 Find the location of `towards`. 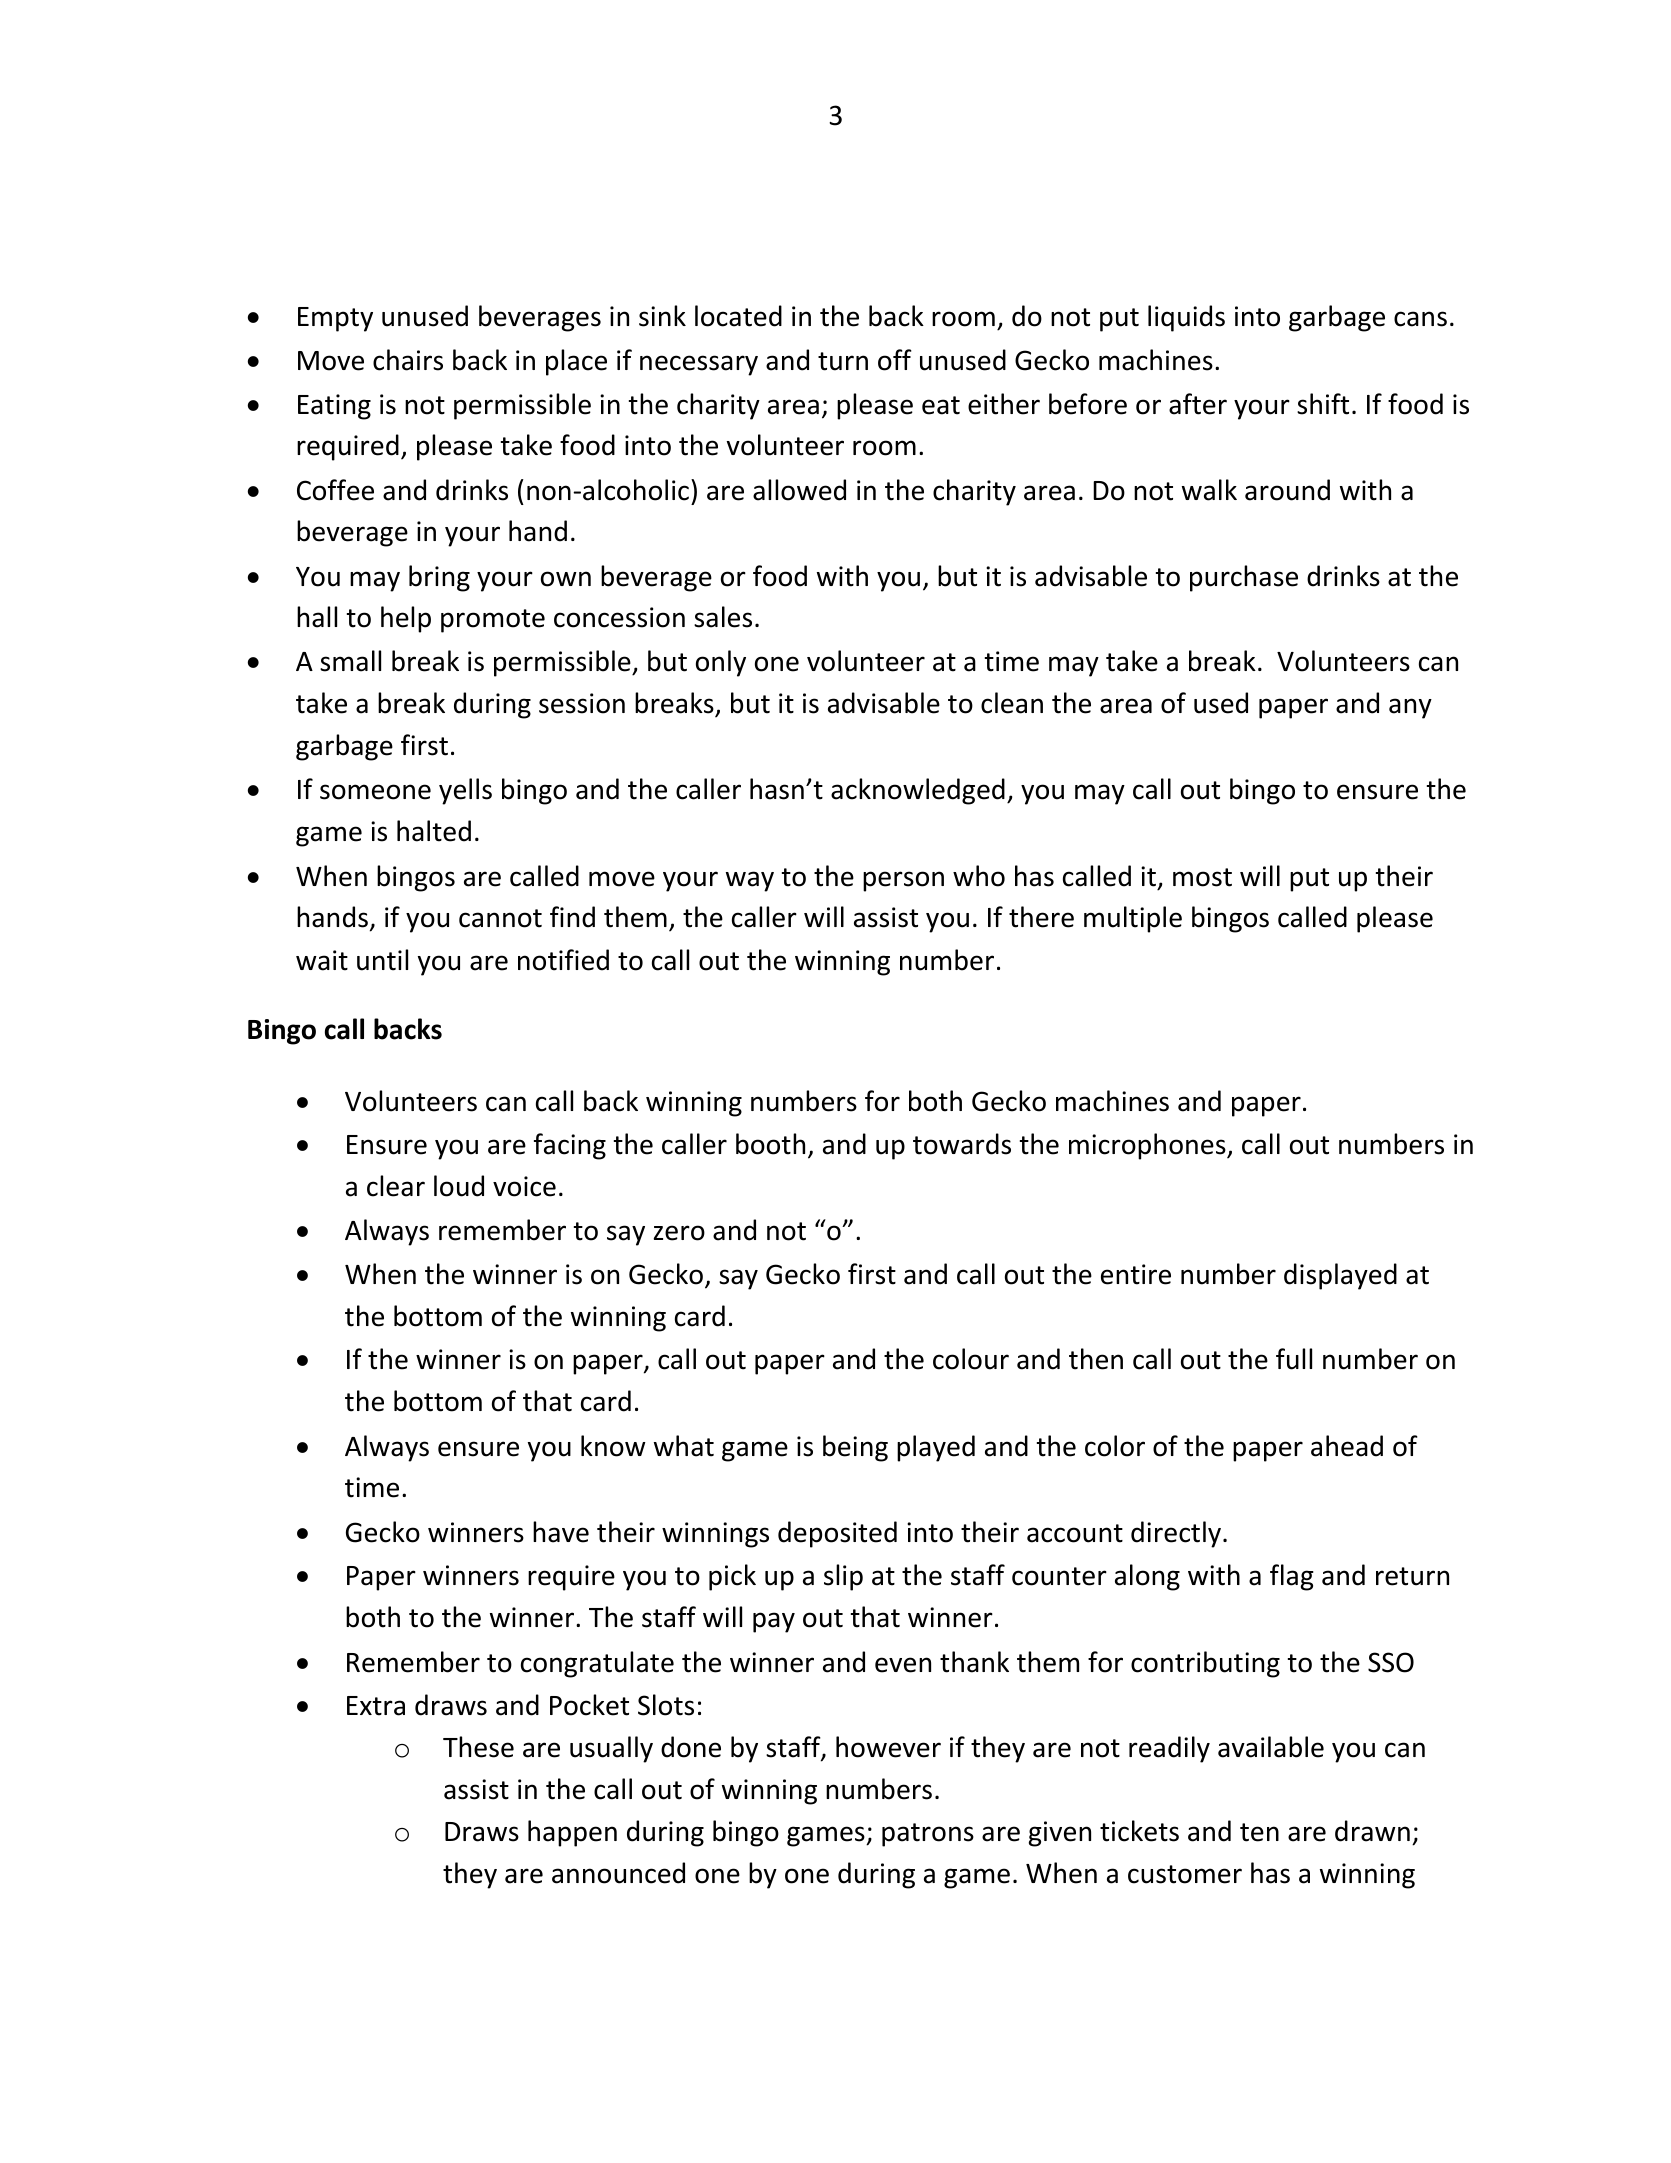

towards is located at coordinates (962, 1144).
